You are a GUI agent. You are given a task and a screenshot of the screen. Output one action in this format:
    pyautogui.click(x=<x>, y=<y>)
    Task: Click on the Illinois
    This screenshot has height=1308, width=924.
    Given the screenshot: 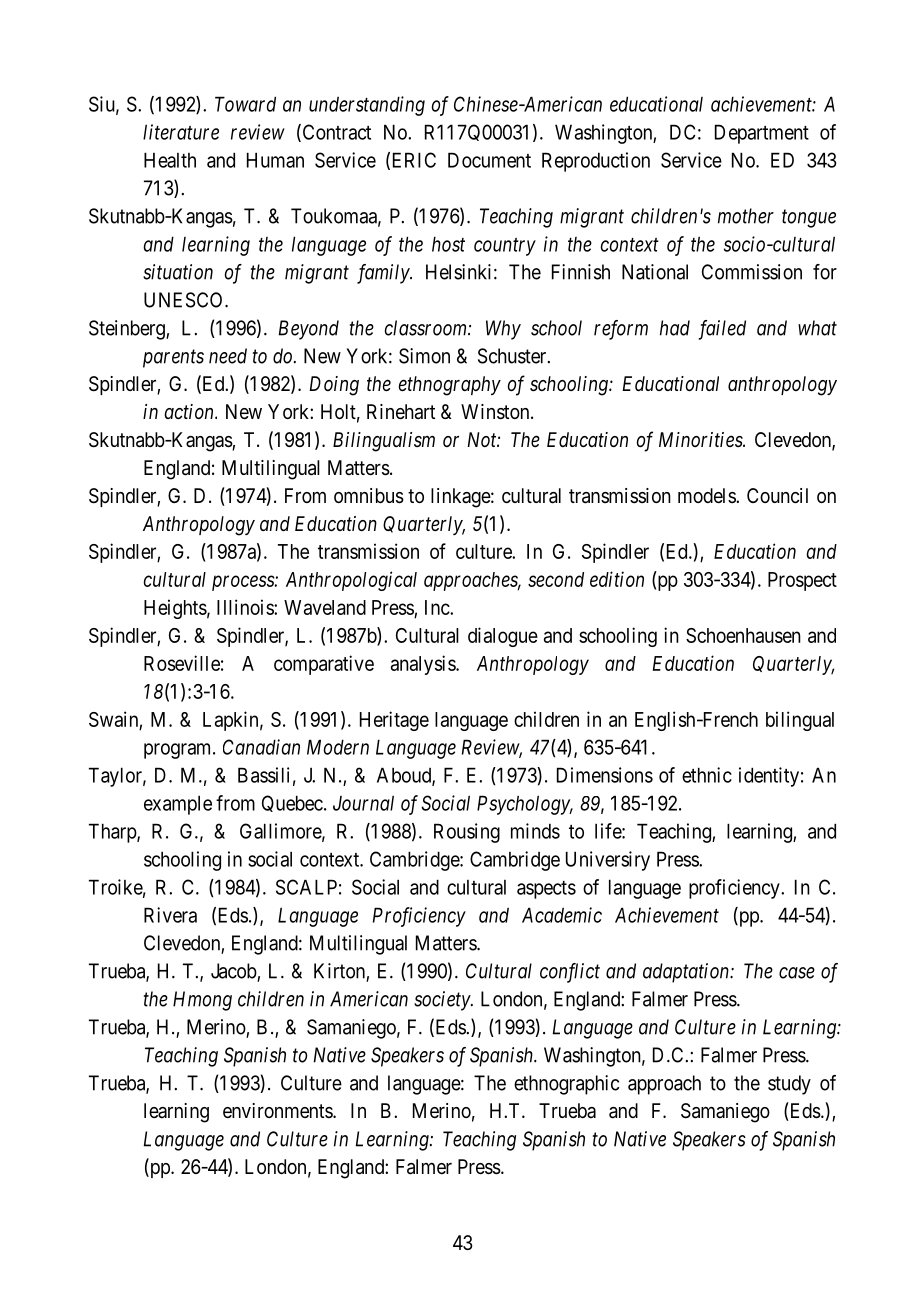 What is the action you would take?
    pyautogui.click(x=246, y=607)
